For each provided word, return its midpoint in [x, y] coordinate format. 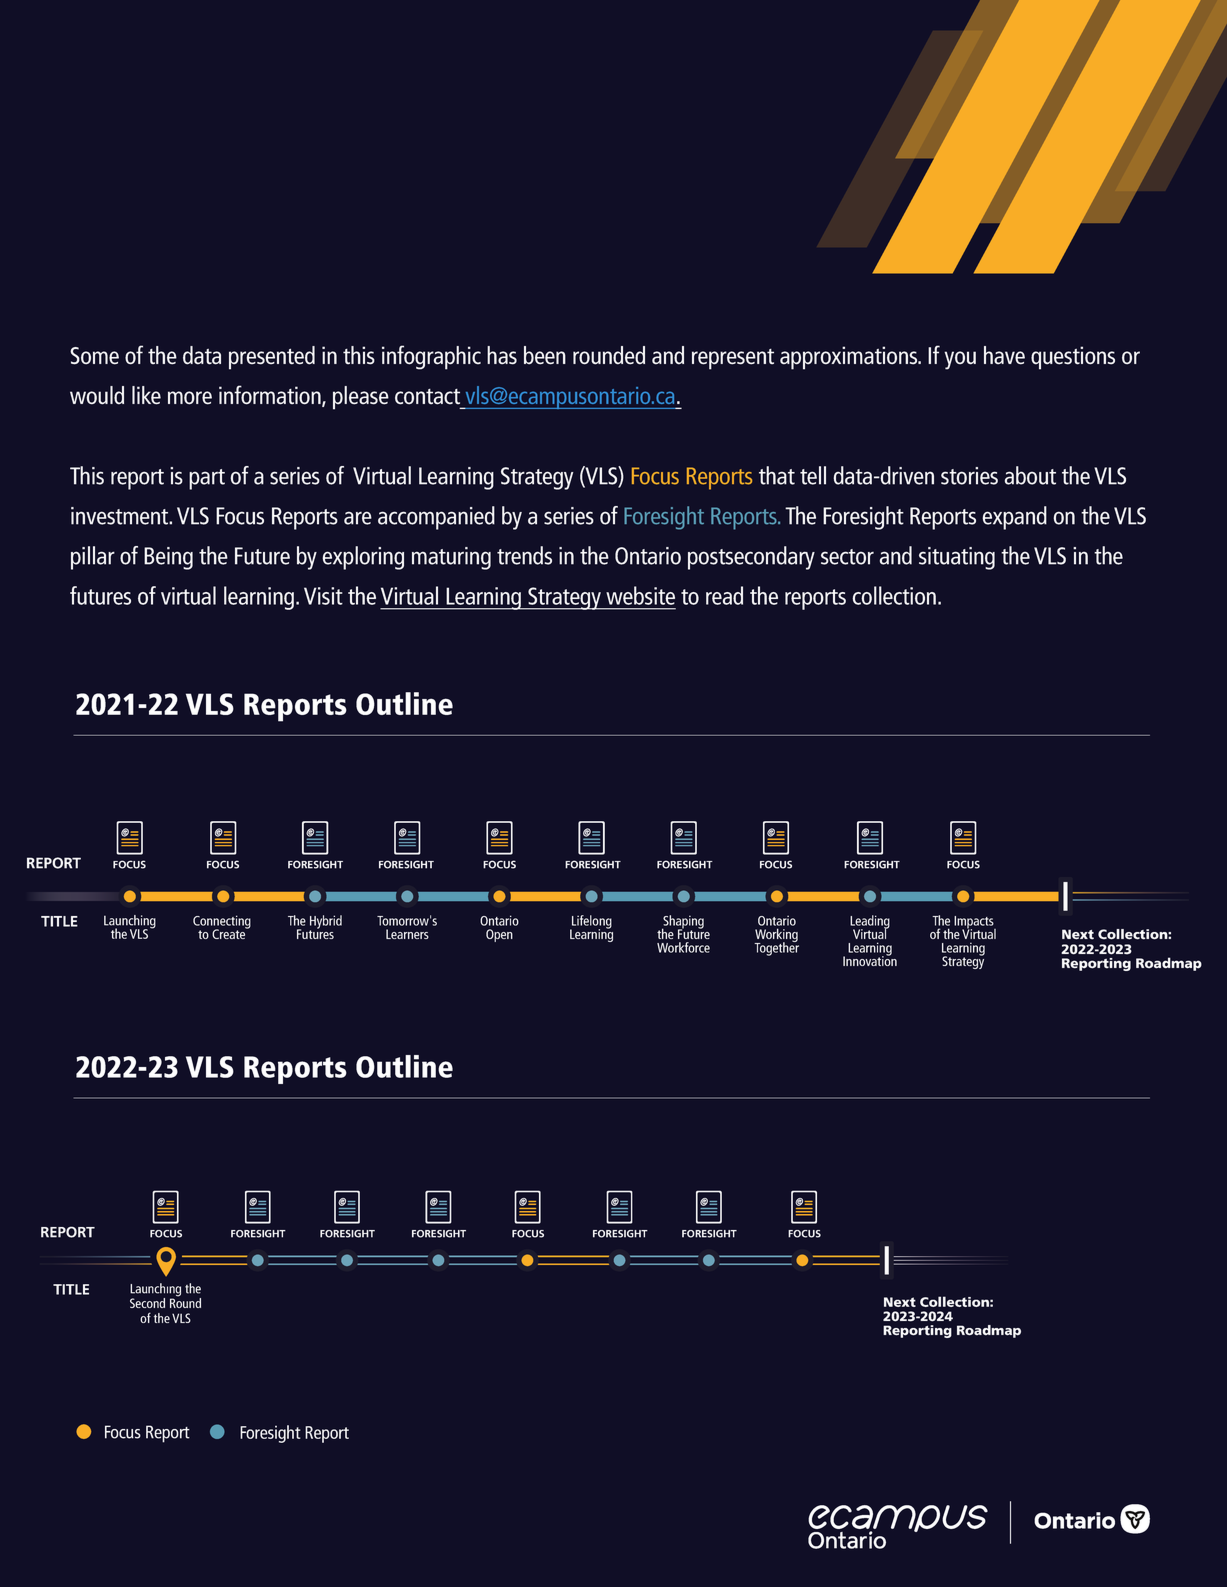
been [545, 355]
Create [230, 933]
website [640, 595]
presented [272, 358]
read [724, 595]
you [960, 360]
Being [168, 558]
